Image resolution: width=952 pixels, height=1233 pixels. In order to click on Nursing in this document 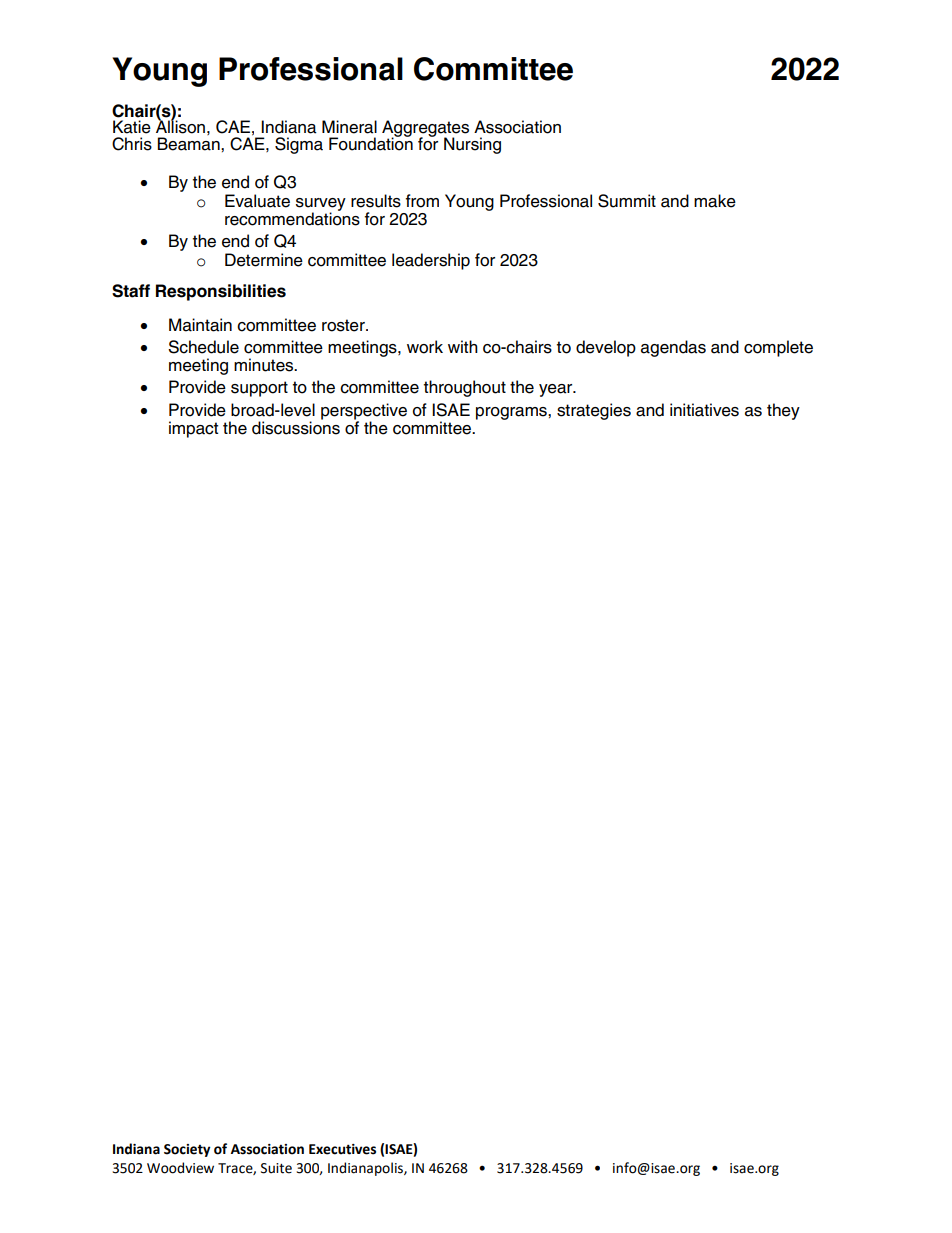, I will do `click(472, 145)`.
